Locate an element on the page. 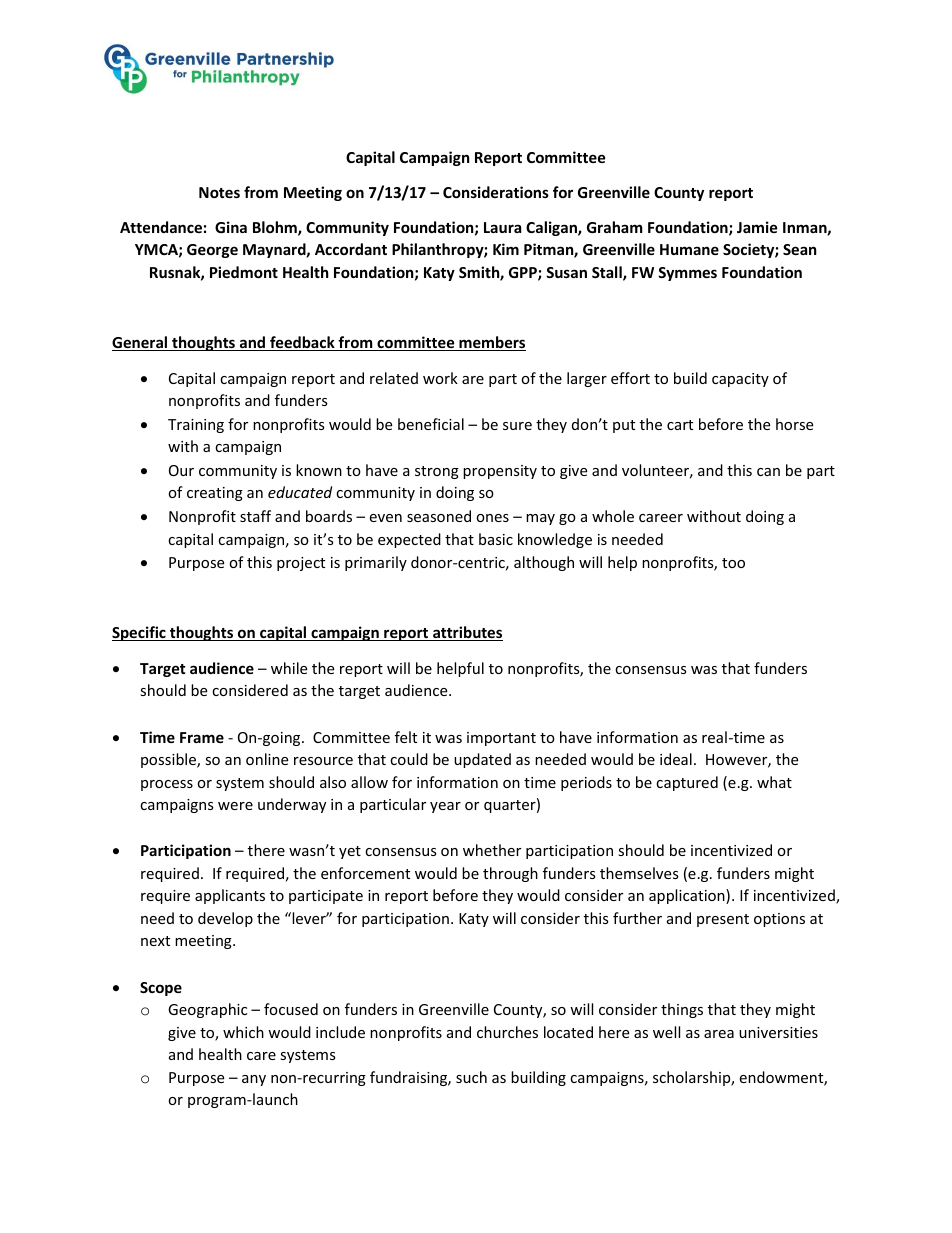 The height and width of the image is (1233, 952). which is located at coordinates (243, 1032).
